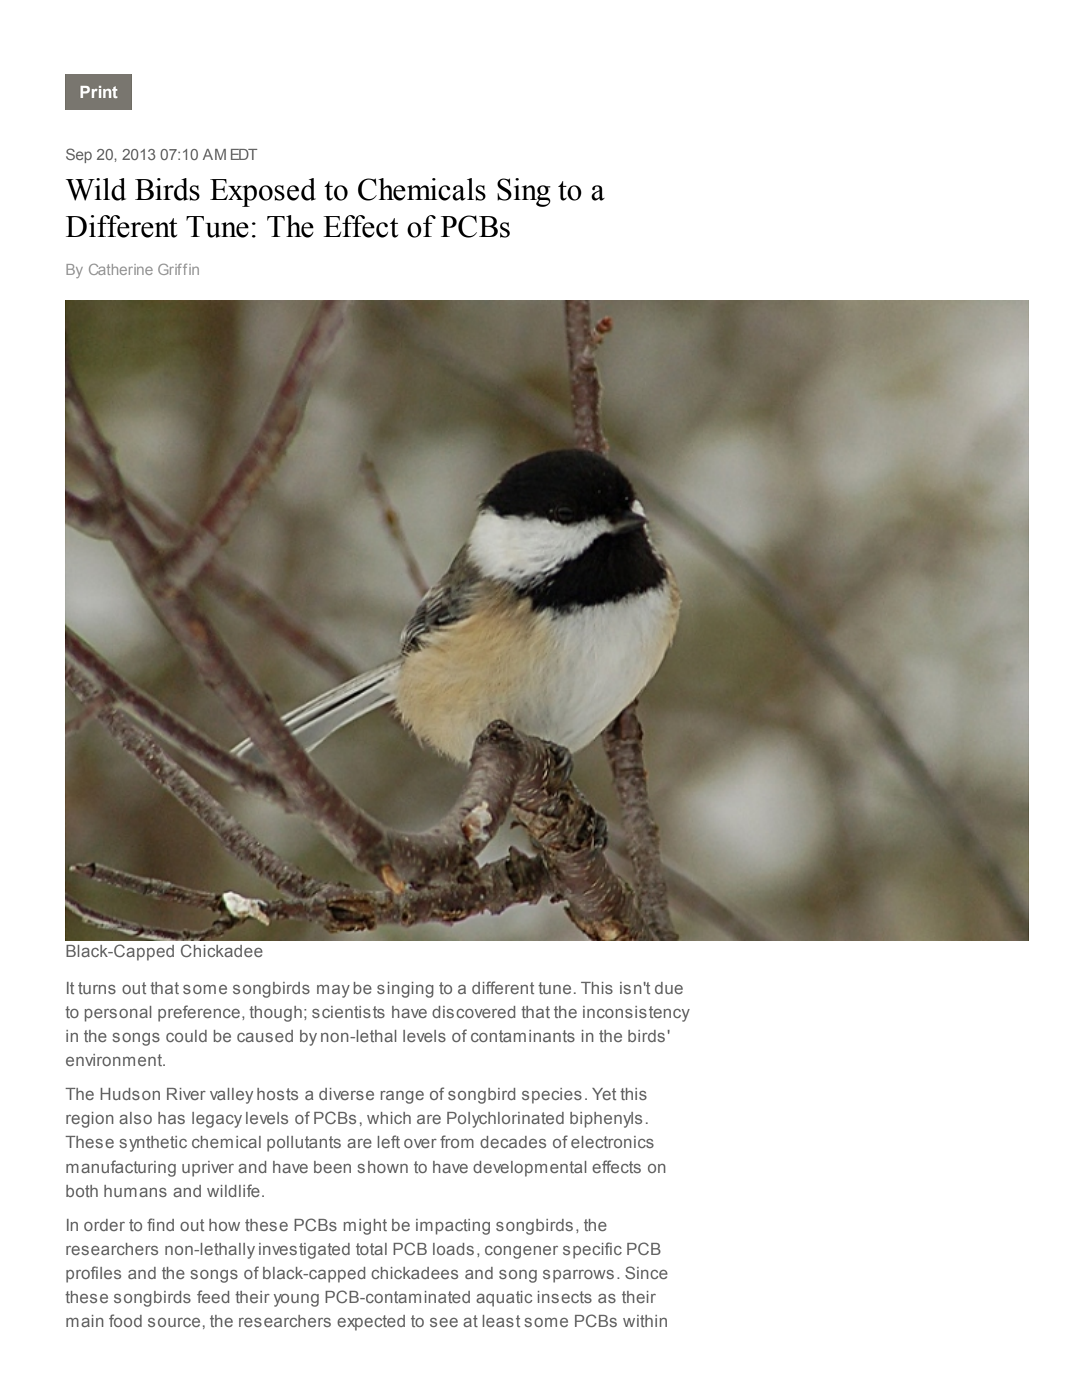 This screenshot has width=1082, height=1400. Describe the element at coordinates (99, 92) in the screenshot. I see `Print` at that location.
